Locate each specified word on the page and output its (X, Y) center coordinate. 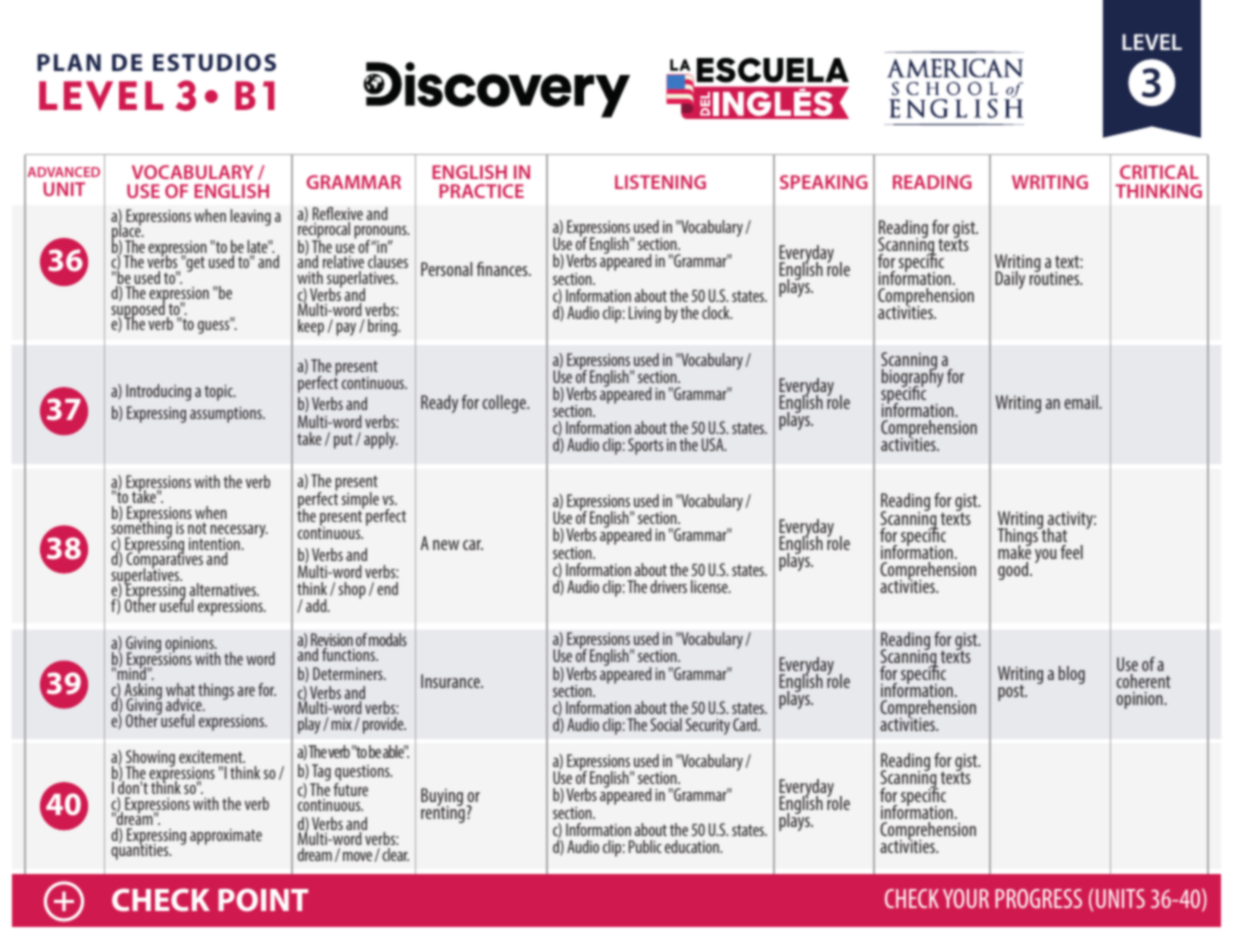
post (1012, 693)
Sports (645, 446)
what (180, 691)
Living (645, 314)
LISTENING (660, 182)
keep (311, 327)
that (1053, 534)
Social (666, 724)
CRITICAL (1159, 172)
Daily (1010, 280)
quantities (141, 851)
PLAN (69, 62)
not (197, 528)
